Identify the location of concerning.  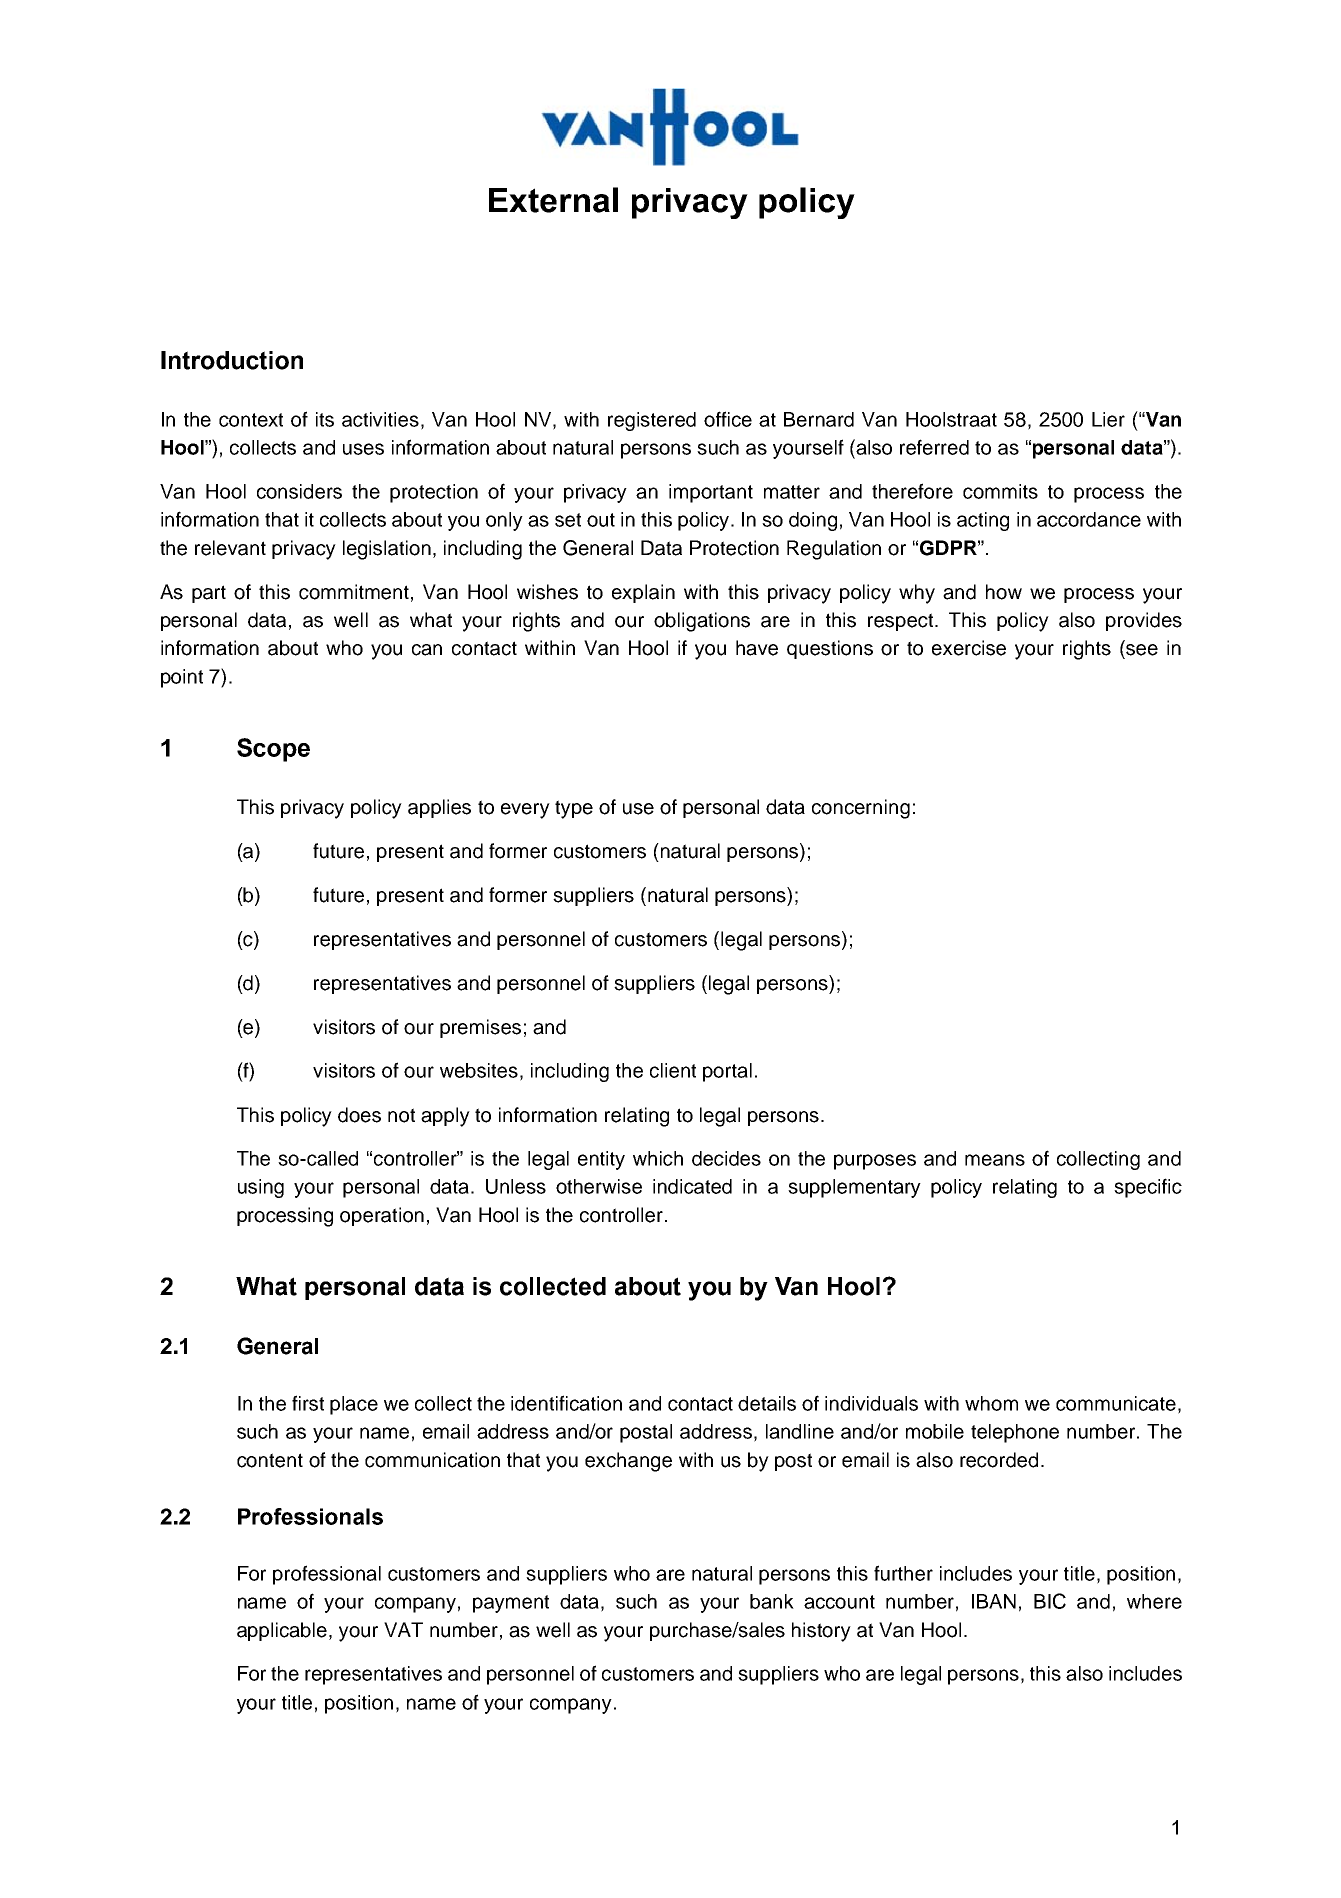
(861, 809).
